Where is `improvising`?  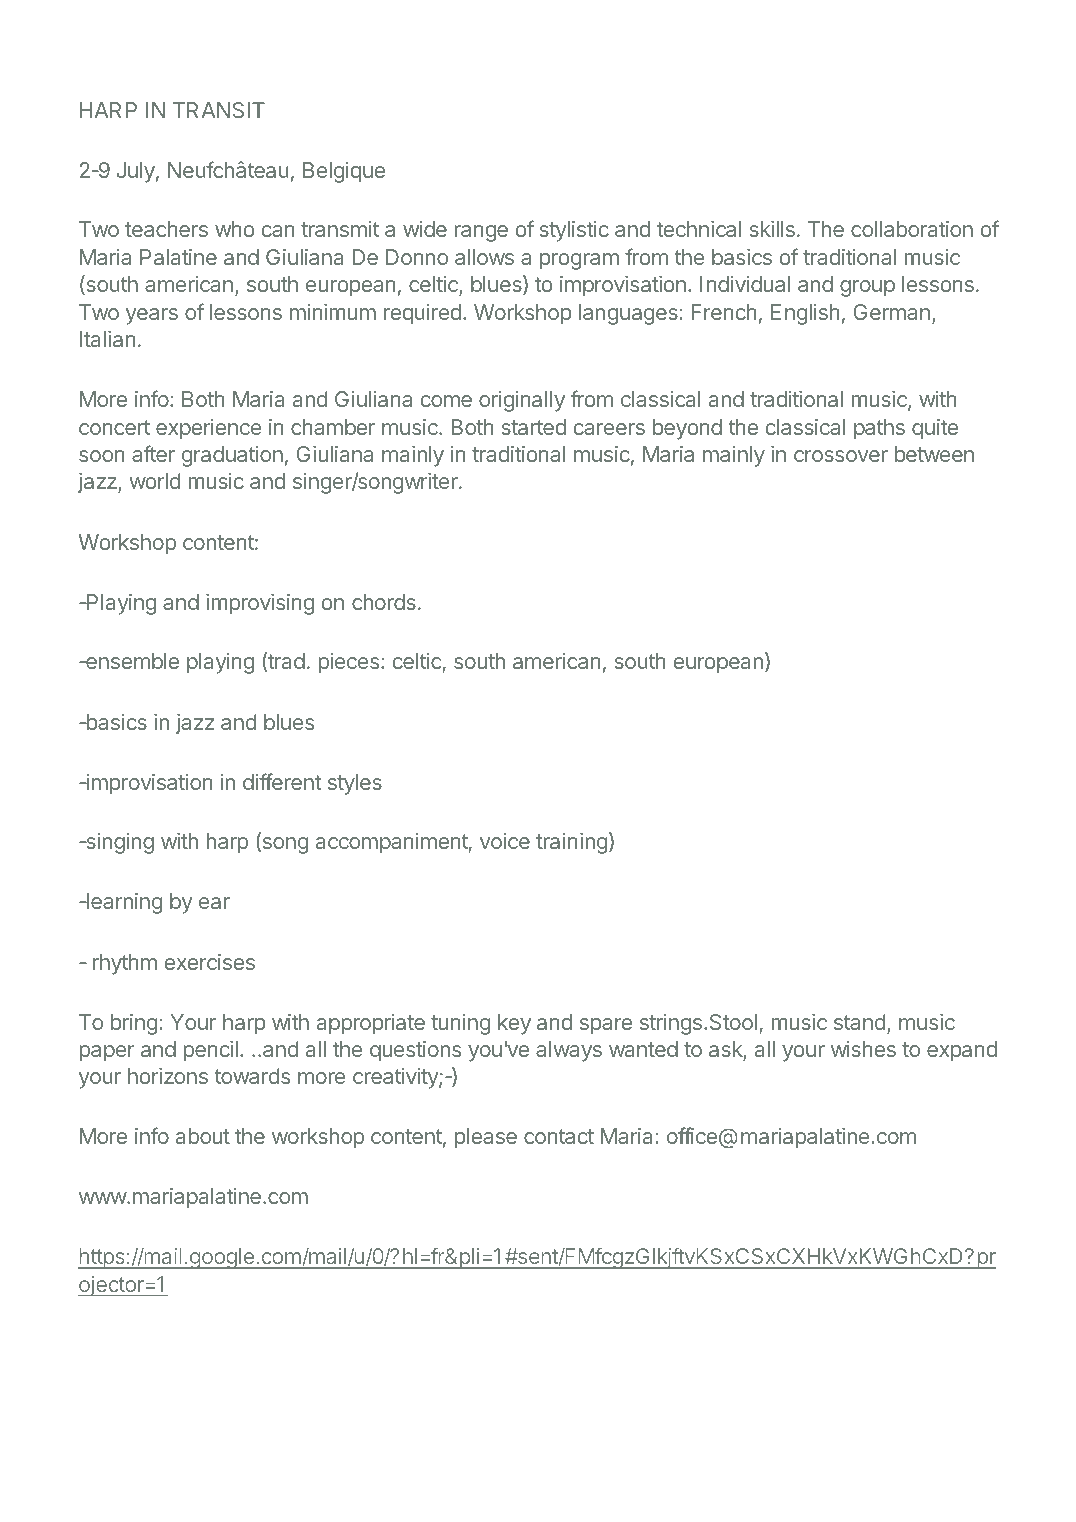 improvising is located at coordinates (260, 604).
